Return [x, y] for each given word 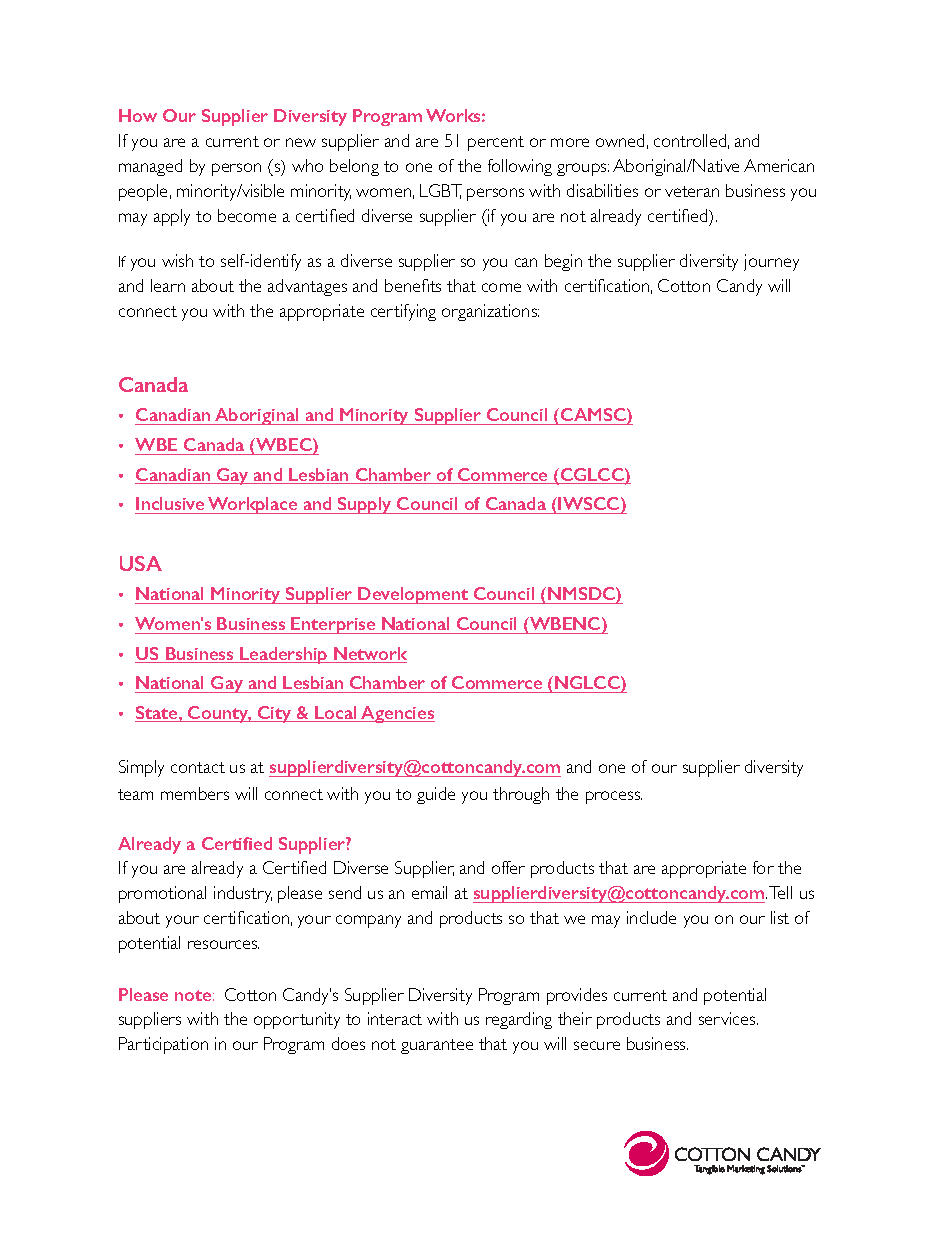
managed [150, 167]
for [763, 867]
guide [436, 795]
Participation [163, 1045]
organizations [490, 312]
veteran [692, 191]
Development [414, 595]
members [195, 793]
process [614, 797]
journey [771, 262]
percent [496, 143]
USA [141, 563]
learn [168, 285]
